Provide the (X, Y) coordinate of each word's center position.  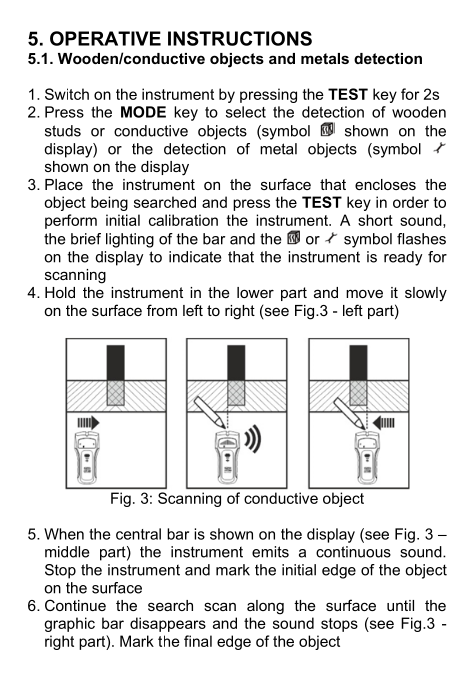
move (364, 293)
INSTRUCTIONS (240, 38)
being (109, 203)
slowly (426, 294)
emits (270, 552)
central (138, 534)
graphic (69, 624)
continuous (353, 552)
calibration (183, 220)
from (162, 310)
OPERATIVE (105, 38)
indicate (195, 257)
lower (255, 292)
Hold (60, 292)
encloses (385, 184)
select (246, 112)
